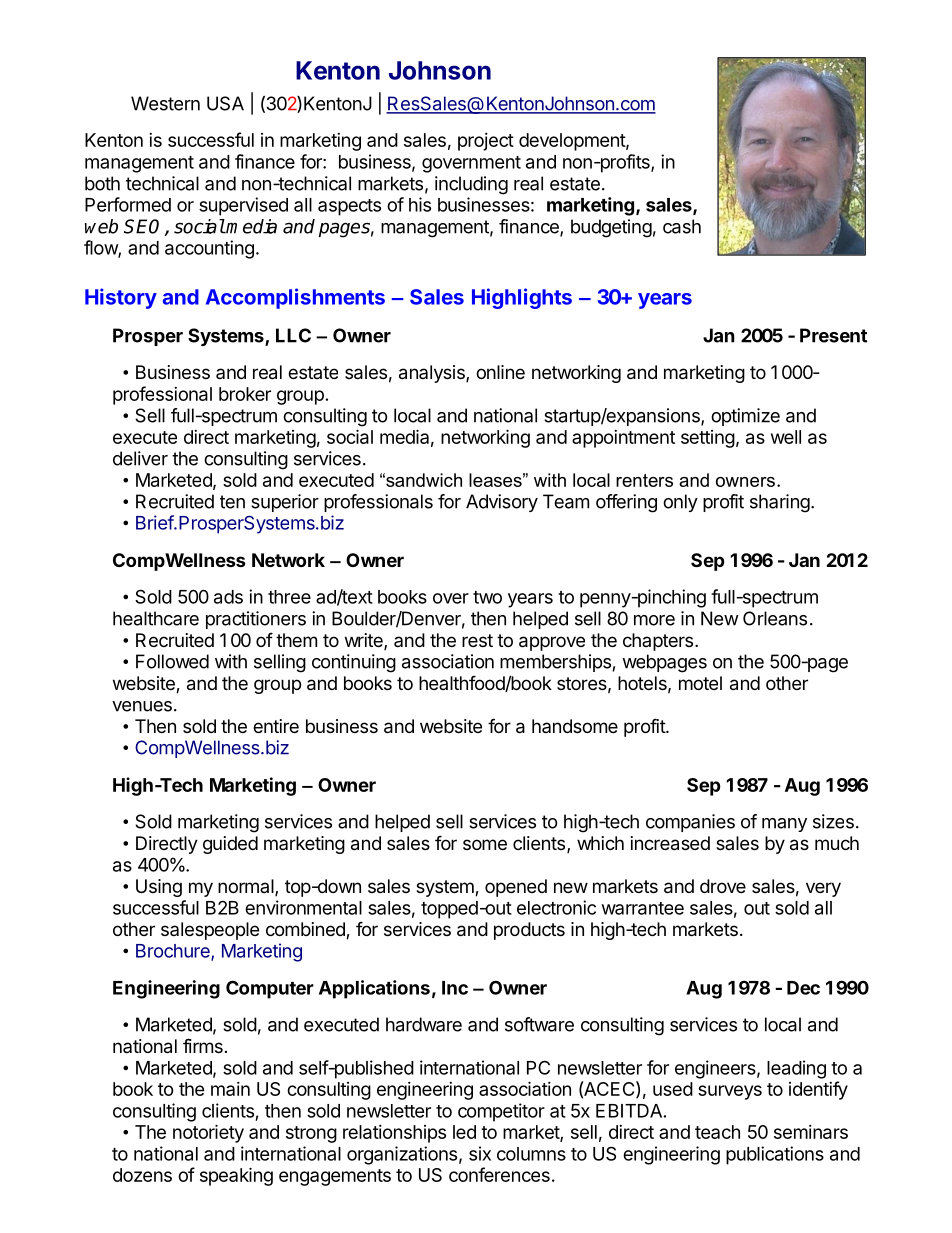  What do you see at coordinates (165, 103) in the screenshot?
I see `Western` at bounding box center [165, 103].
